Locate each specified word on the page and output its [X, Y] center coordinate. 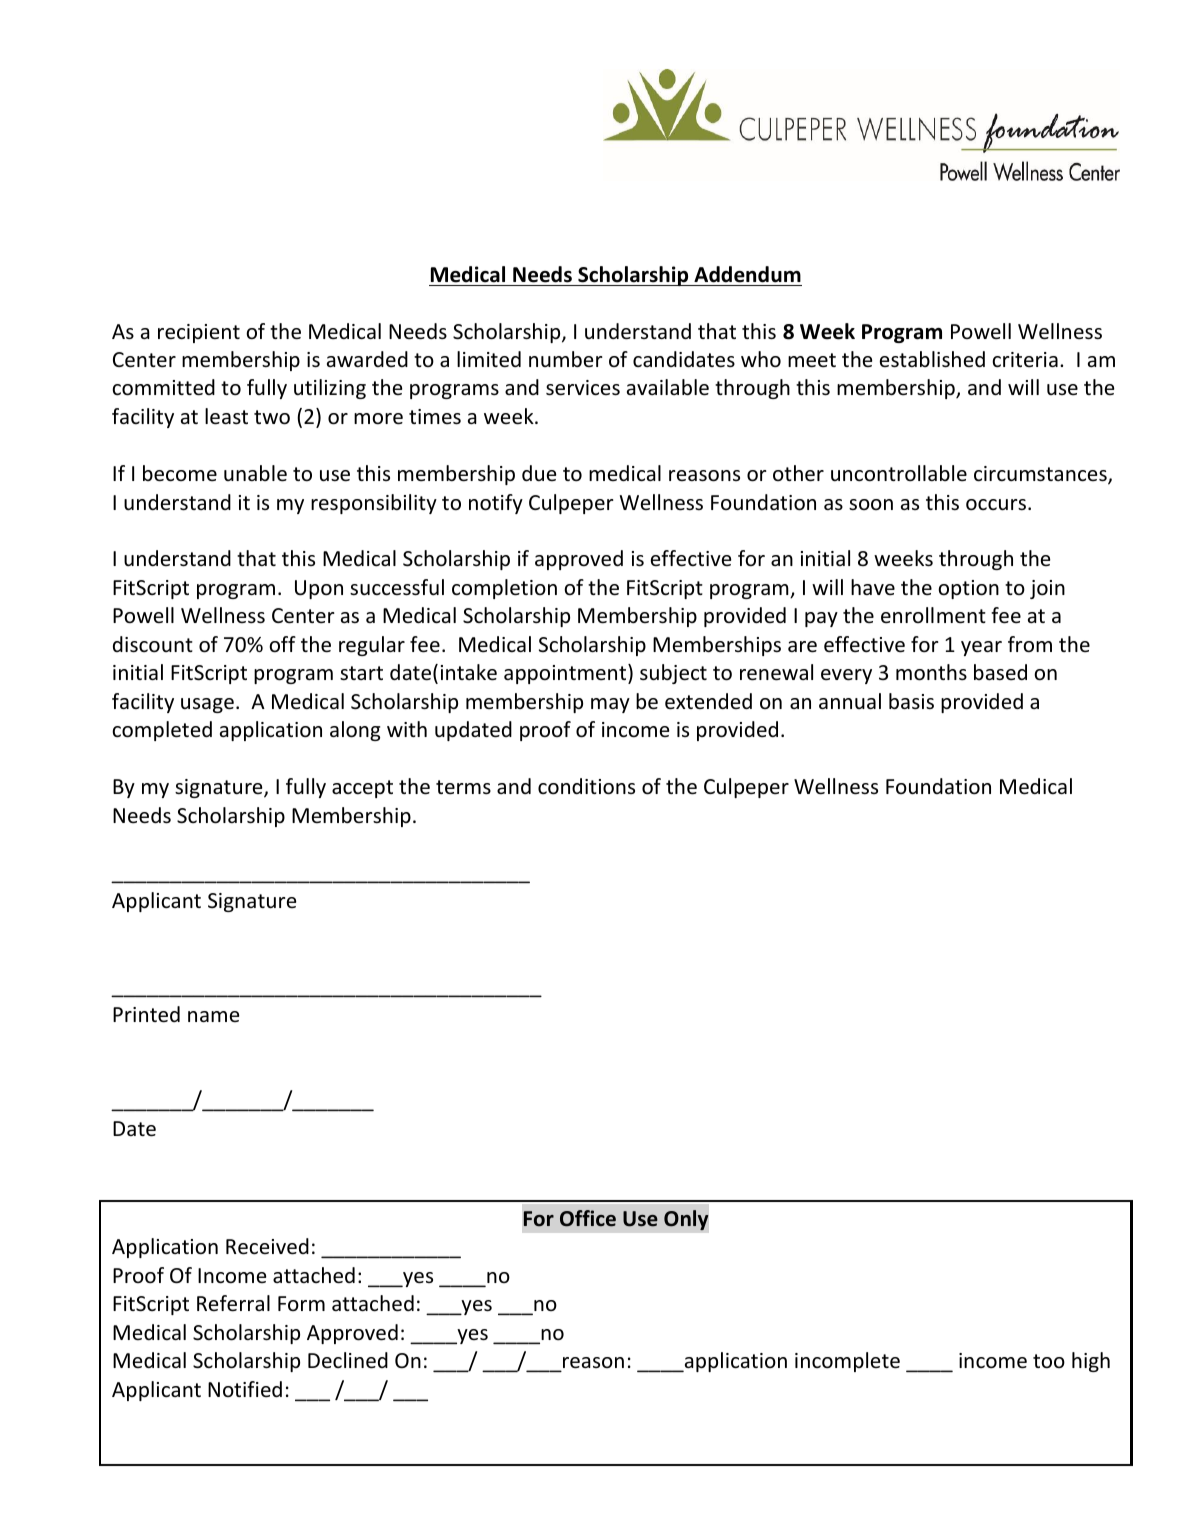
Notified [245, 1389]
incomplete [847, 1362]
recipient [199, 333]
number [566, 359]
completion [504, 589]
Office [588, 1218]
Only [686, 1220]
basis [911, 701]
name [213, 1016]
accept [362, 789]
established [932, 359]
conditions [586, 786]
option [968, 589]
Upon [319, 589]
